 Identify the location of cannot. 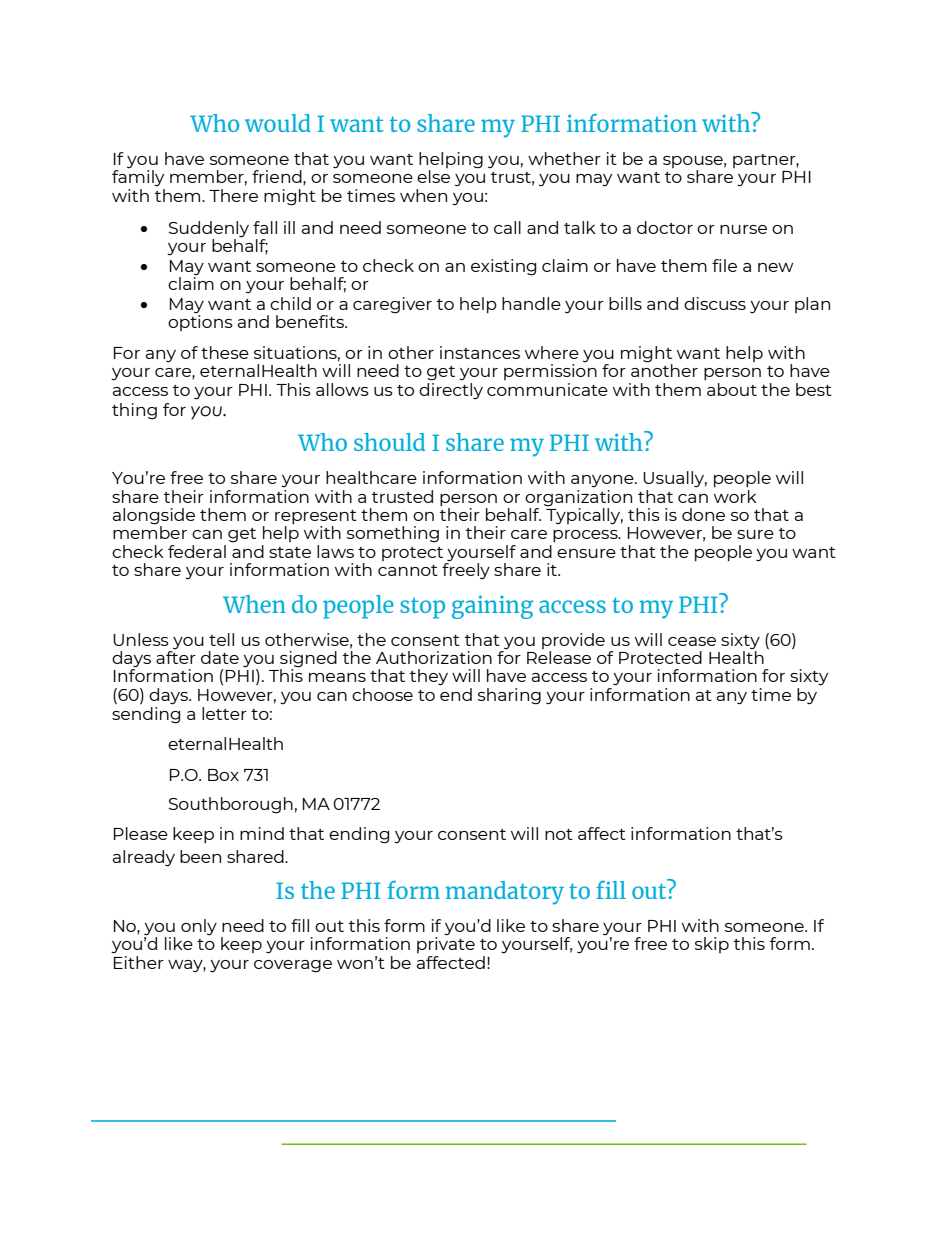
(408, 570).
